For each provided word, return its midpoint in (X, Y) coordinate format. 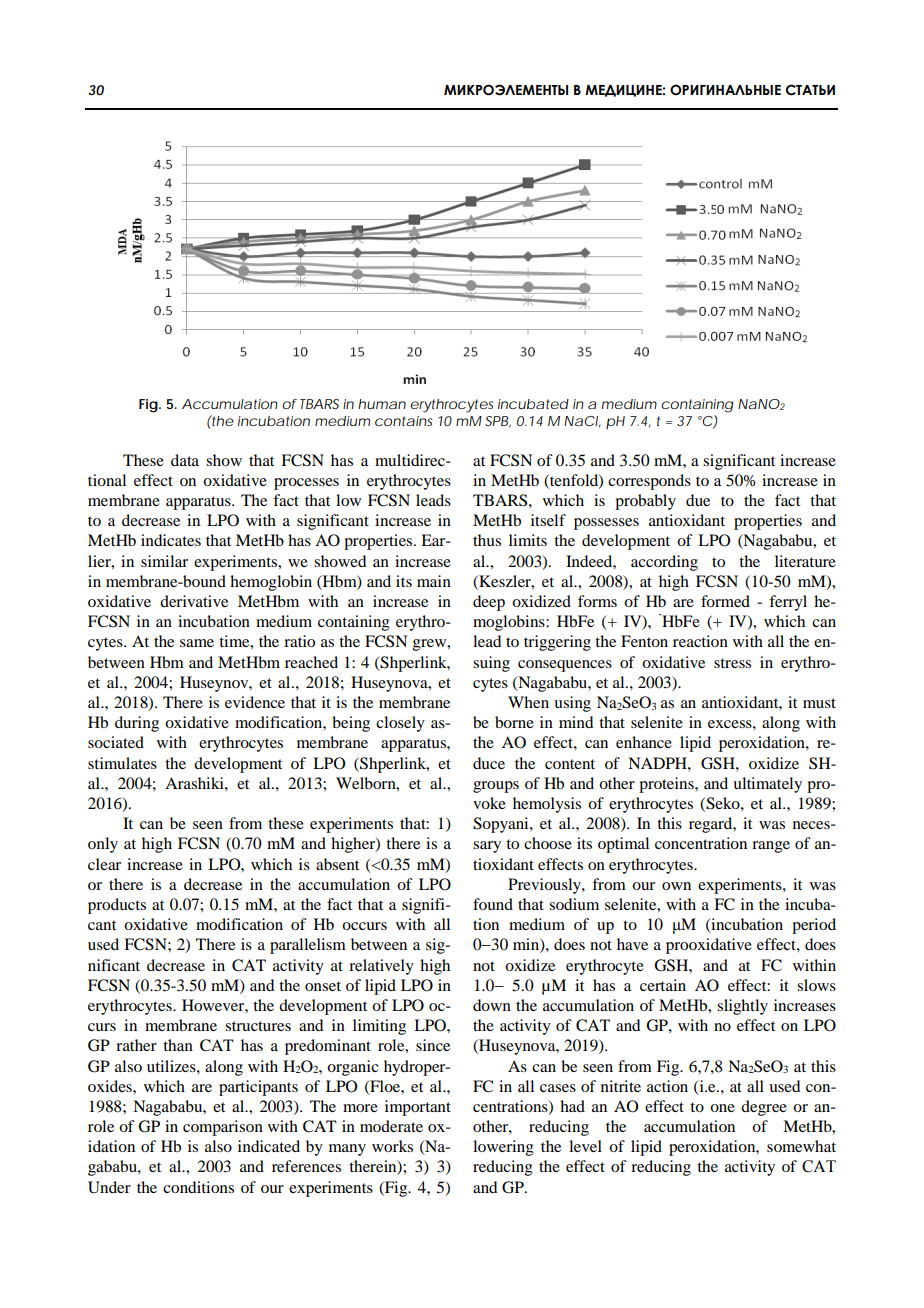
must (819, 703)
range (771, 847)
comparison (223, 1128)
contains (404, 421)
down (492, 1005)
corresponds (649, 482)
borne (514, 722)
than (178, 1045)
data (185, 460)
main (434, 581)
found (493, 904)
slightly (742, 1007)
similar (164, 561)
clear (104, 864)
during (137, 724)
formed (725, 601)
